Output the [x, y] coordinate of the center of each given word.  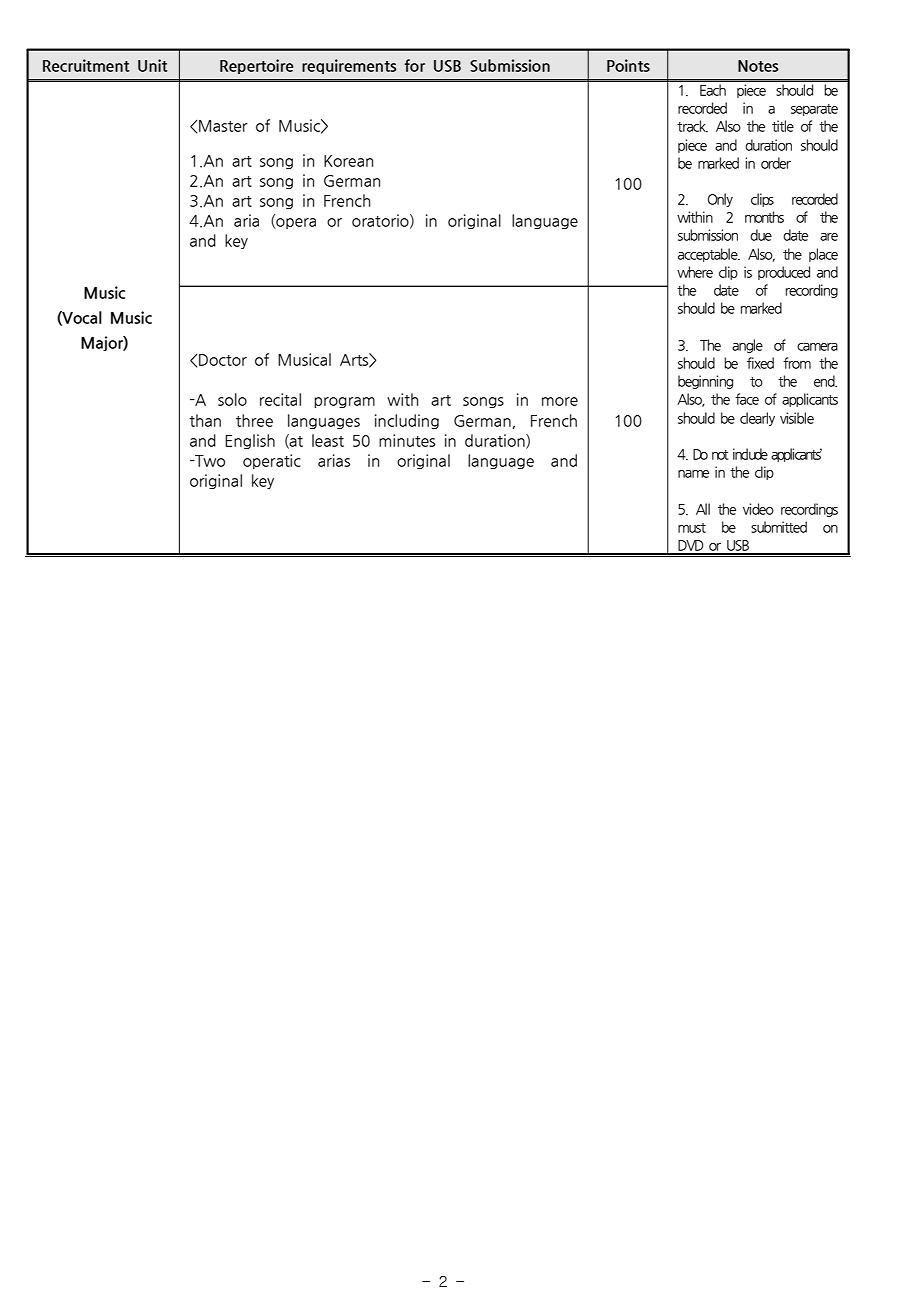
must [692, 528]
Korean [348, 161]
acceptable [709, 255]
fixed [760, 363]
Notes [758, 66]
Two [209, 461]
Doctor [223, 360]
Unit [153, 65]
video [758, 509]
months [764, 217]
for [414, 65]
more [560, 401]
